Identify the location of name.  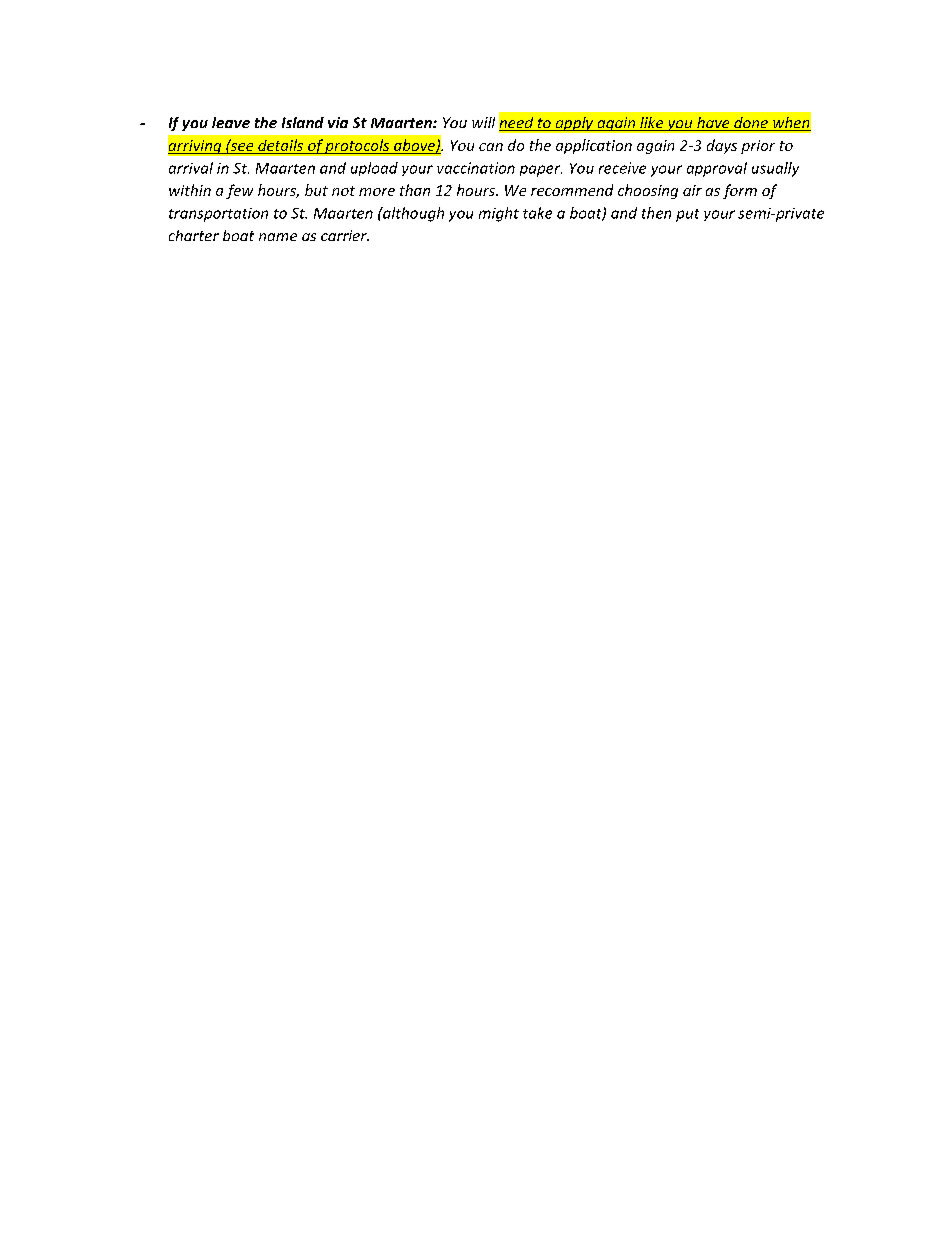
(278, 237).
